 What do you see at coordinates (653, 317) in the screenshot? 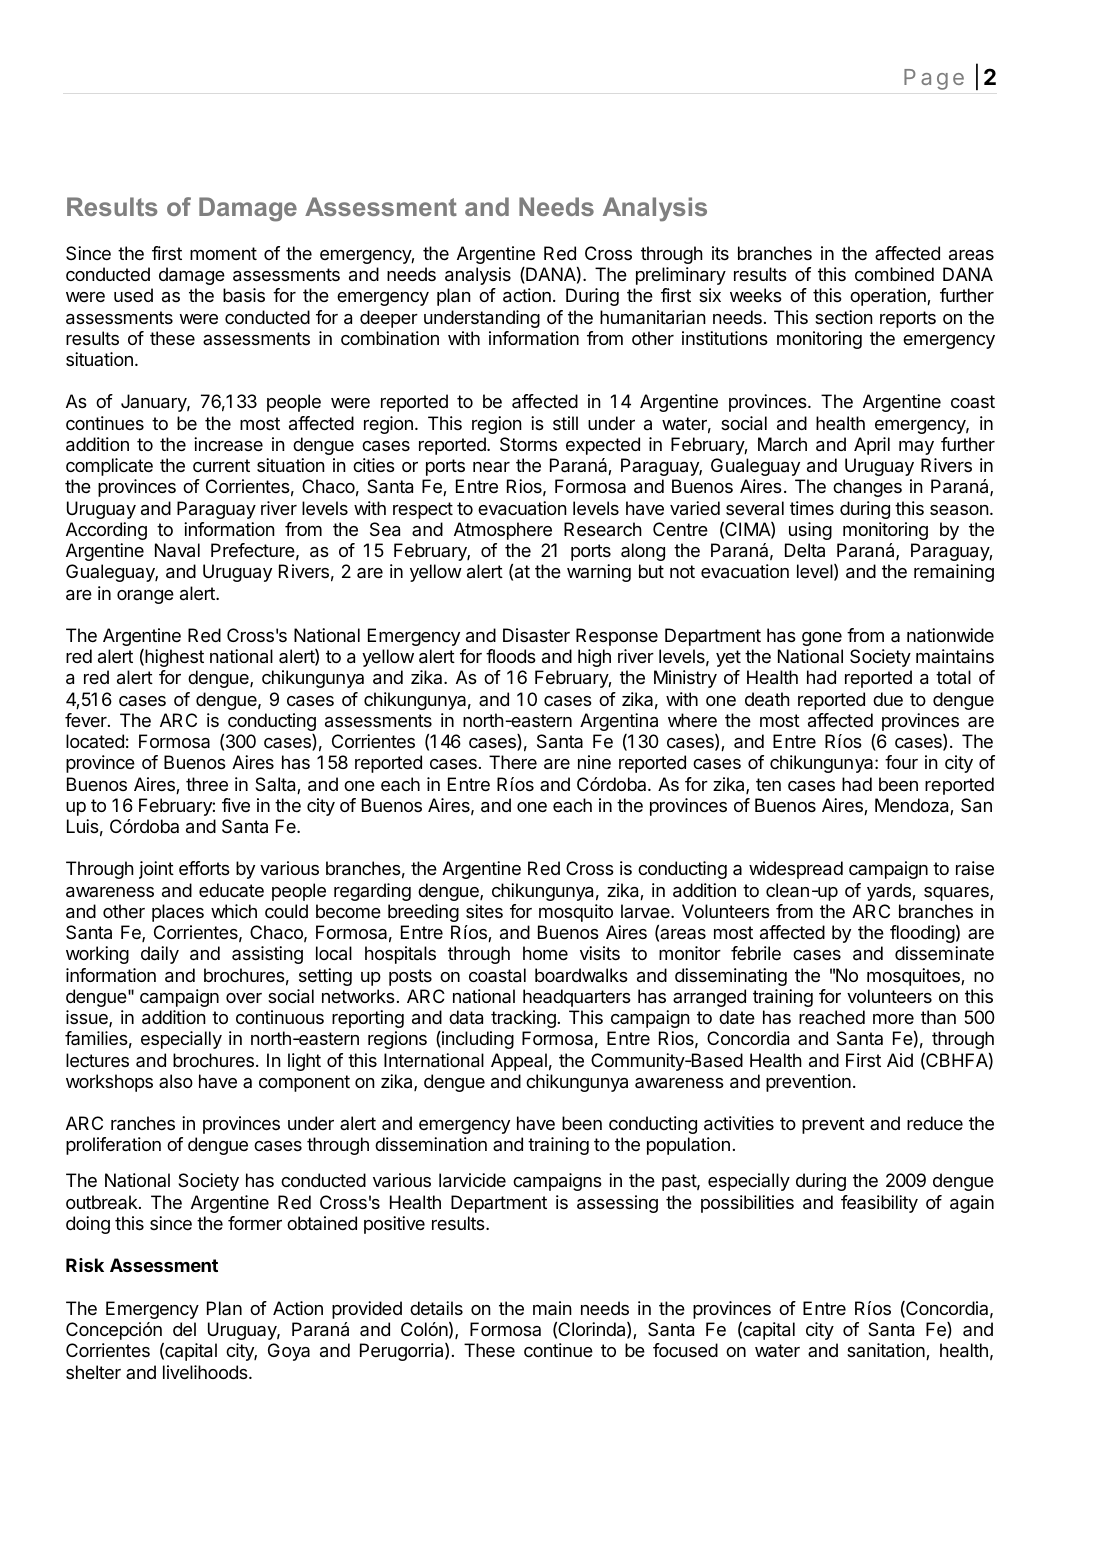
I see `humanitarian` at bounding box center [653, 317].
